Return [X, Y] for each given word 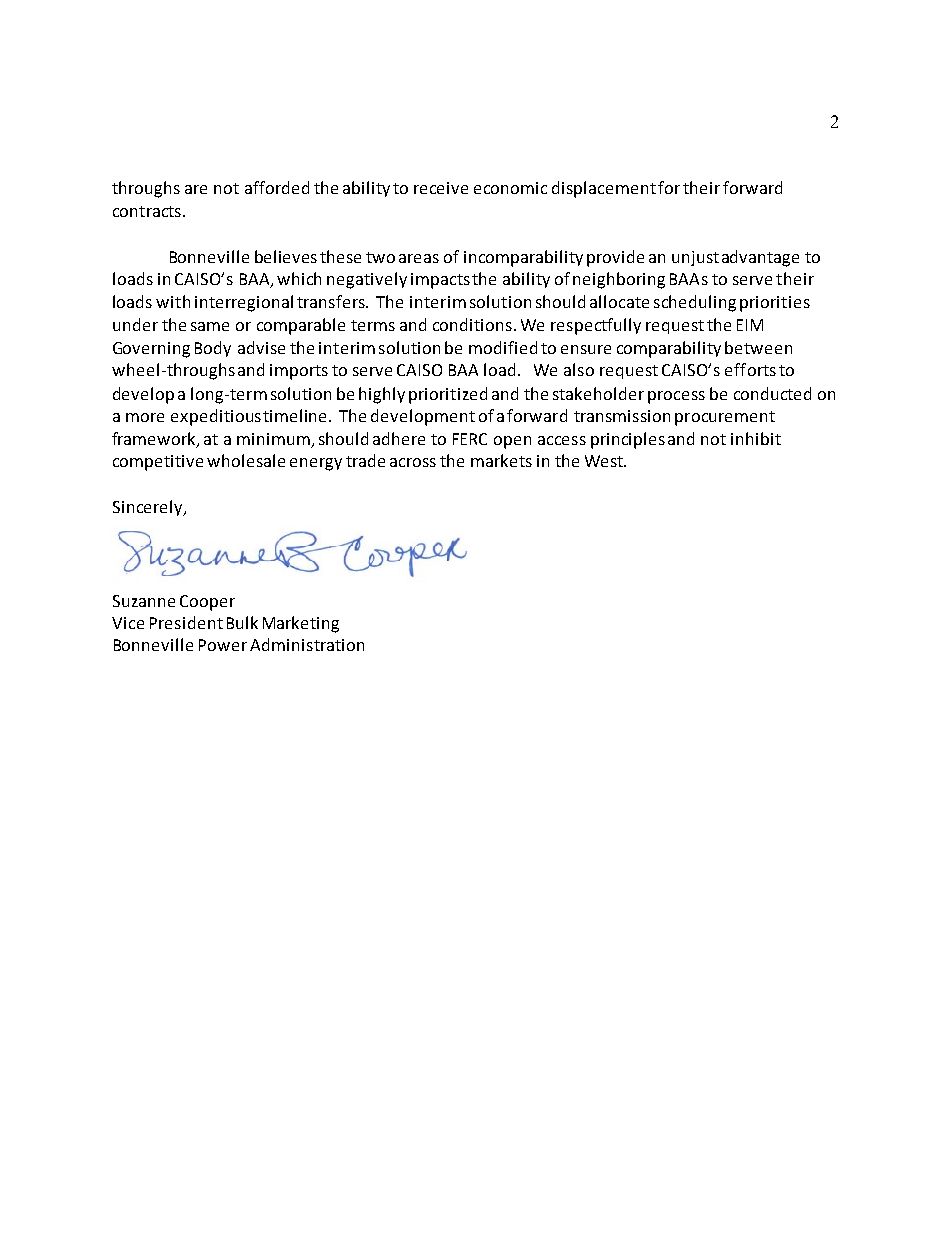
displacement [604, 189]
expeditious [216, 417]
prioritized [448, 395]
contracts [147, 211]
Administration [307, 644]
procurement [725, 418]
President [186, 622]
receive [441, 188]
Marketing [301, 624]
